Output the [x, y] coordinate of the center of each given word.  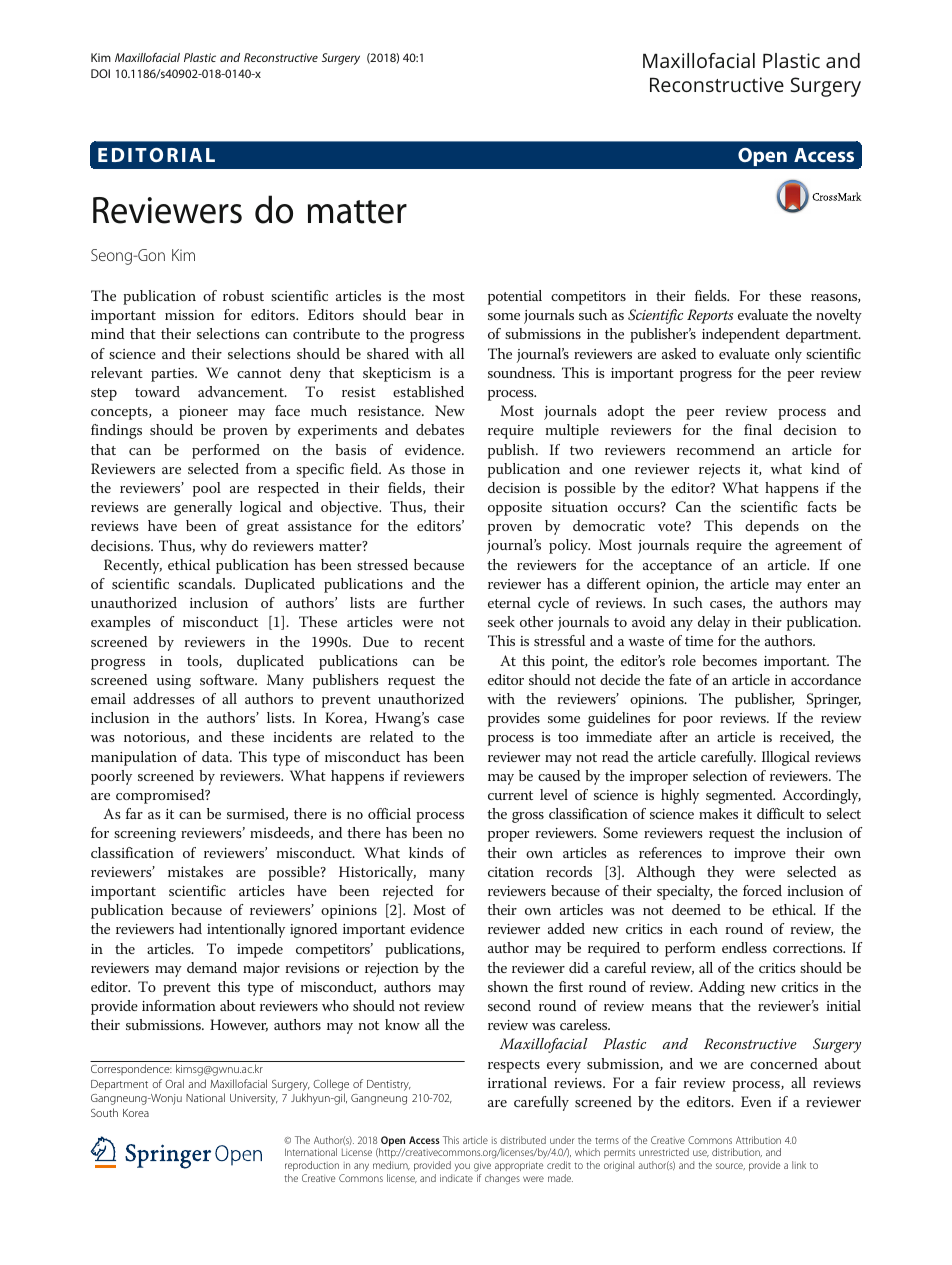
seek [501, 621]
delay [714, 623]
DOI [100, 73]
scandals [206, 583]
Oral [174, 1083]
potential [515, 297]
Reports [710, 316]
